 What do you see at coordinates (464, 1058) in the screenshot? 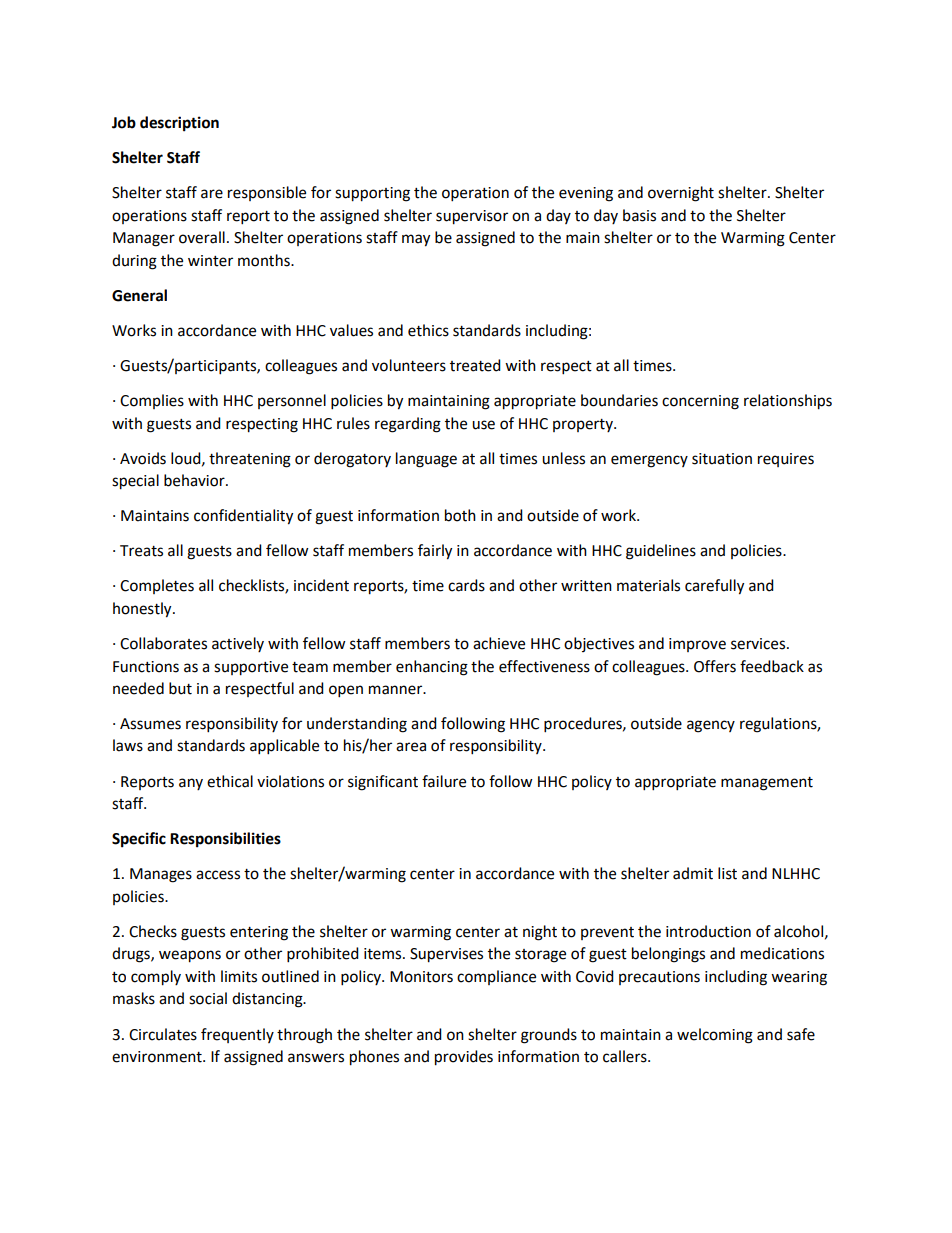
I see `provides` at bounding box center [464, 1058].
